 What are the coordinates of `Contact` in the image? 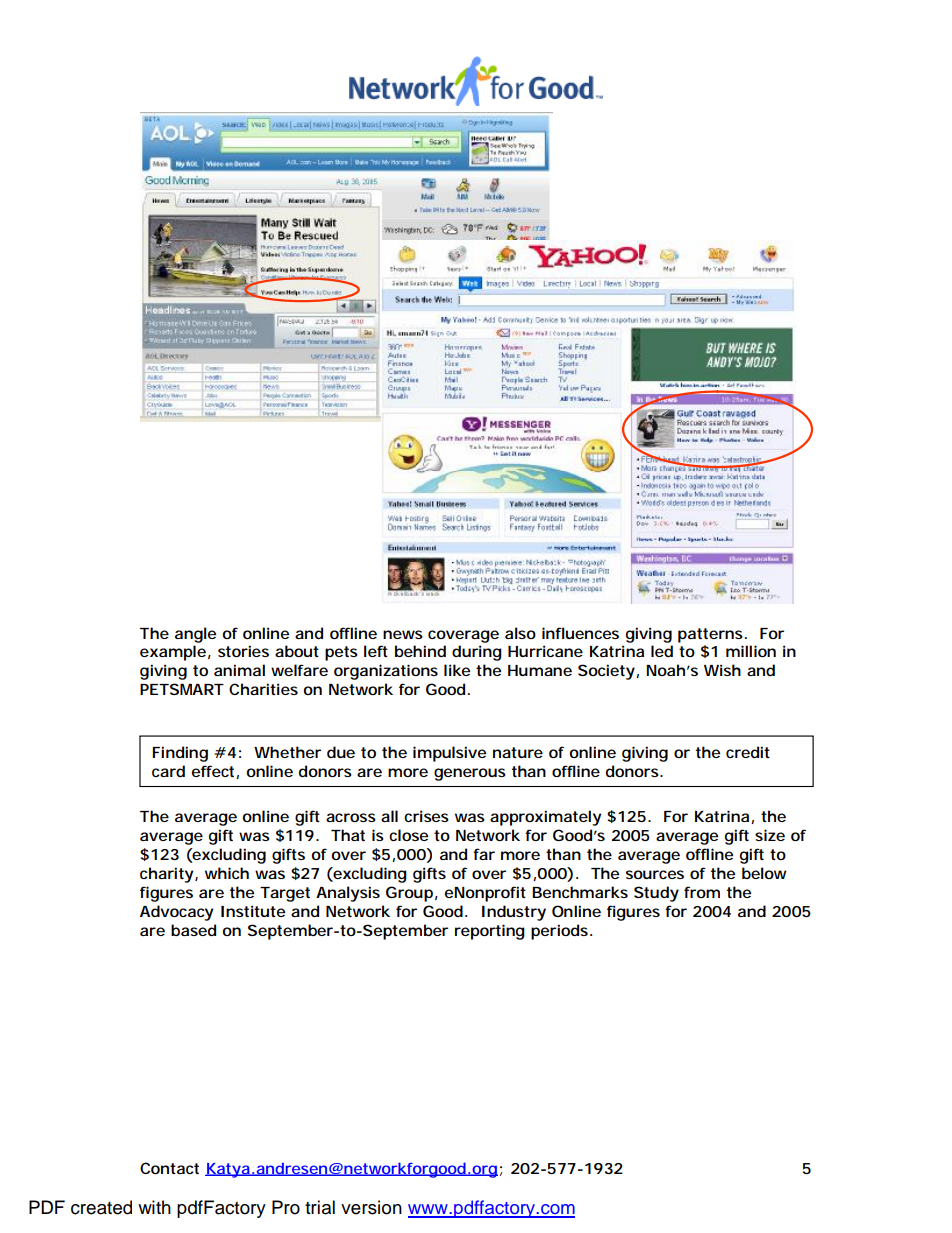 It's located at (169, 1168).
